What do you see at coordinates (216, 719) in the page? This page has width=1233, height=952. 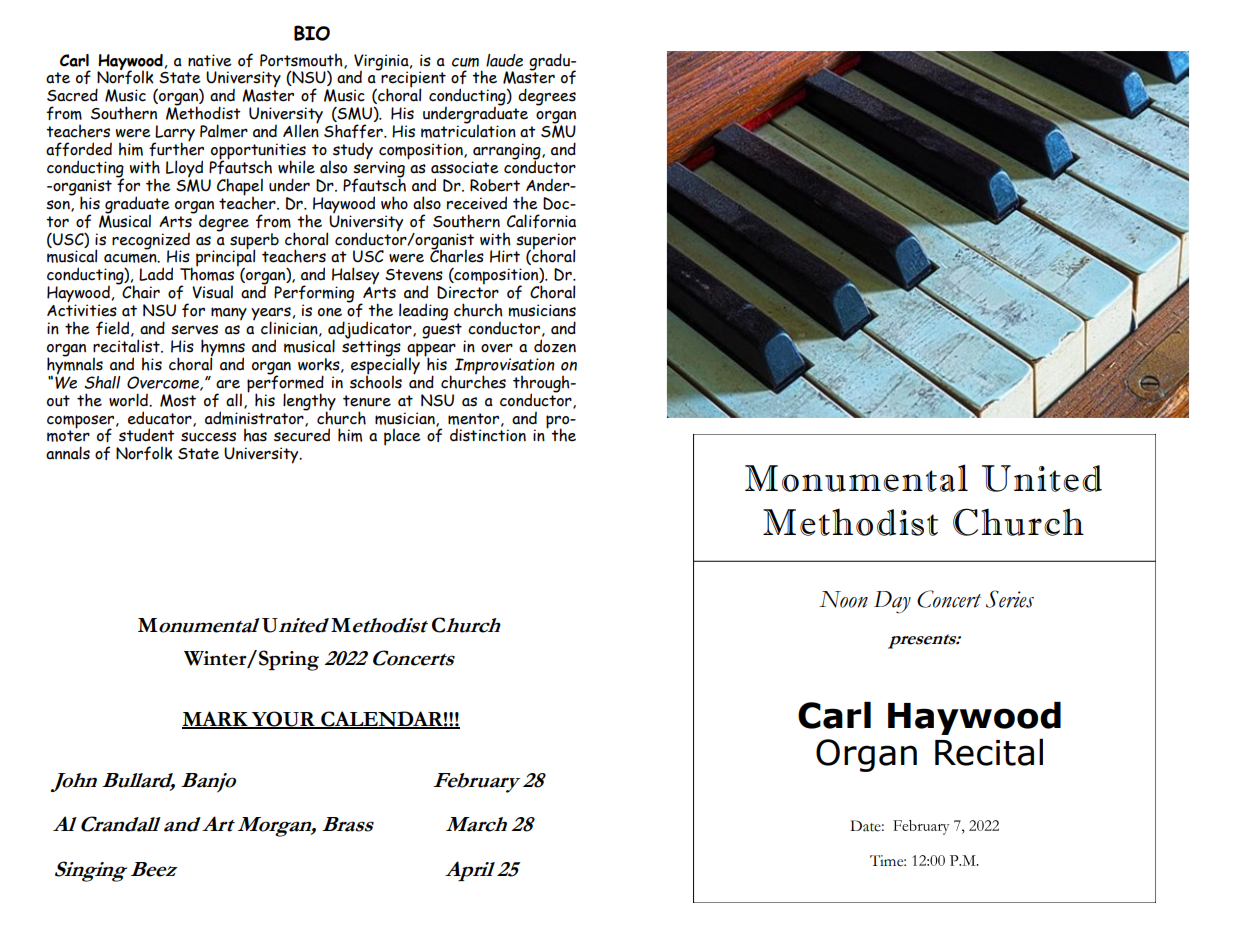 I see `MARK` at bounding box center [216, 719].
